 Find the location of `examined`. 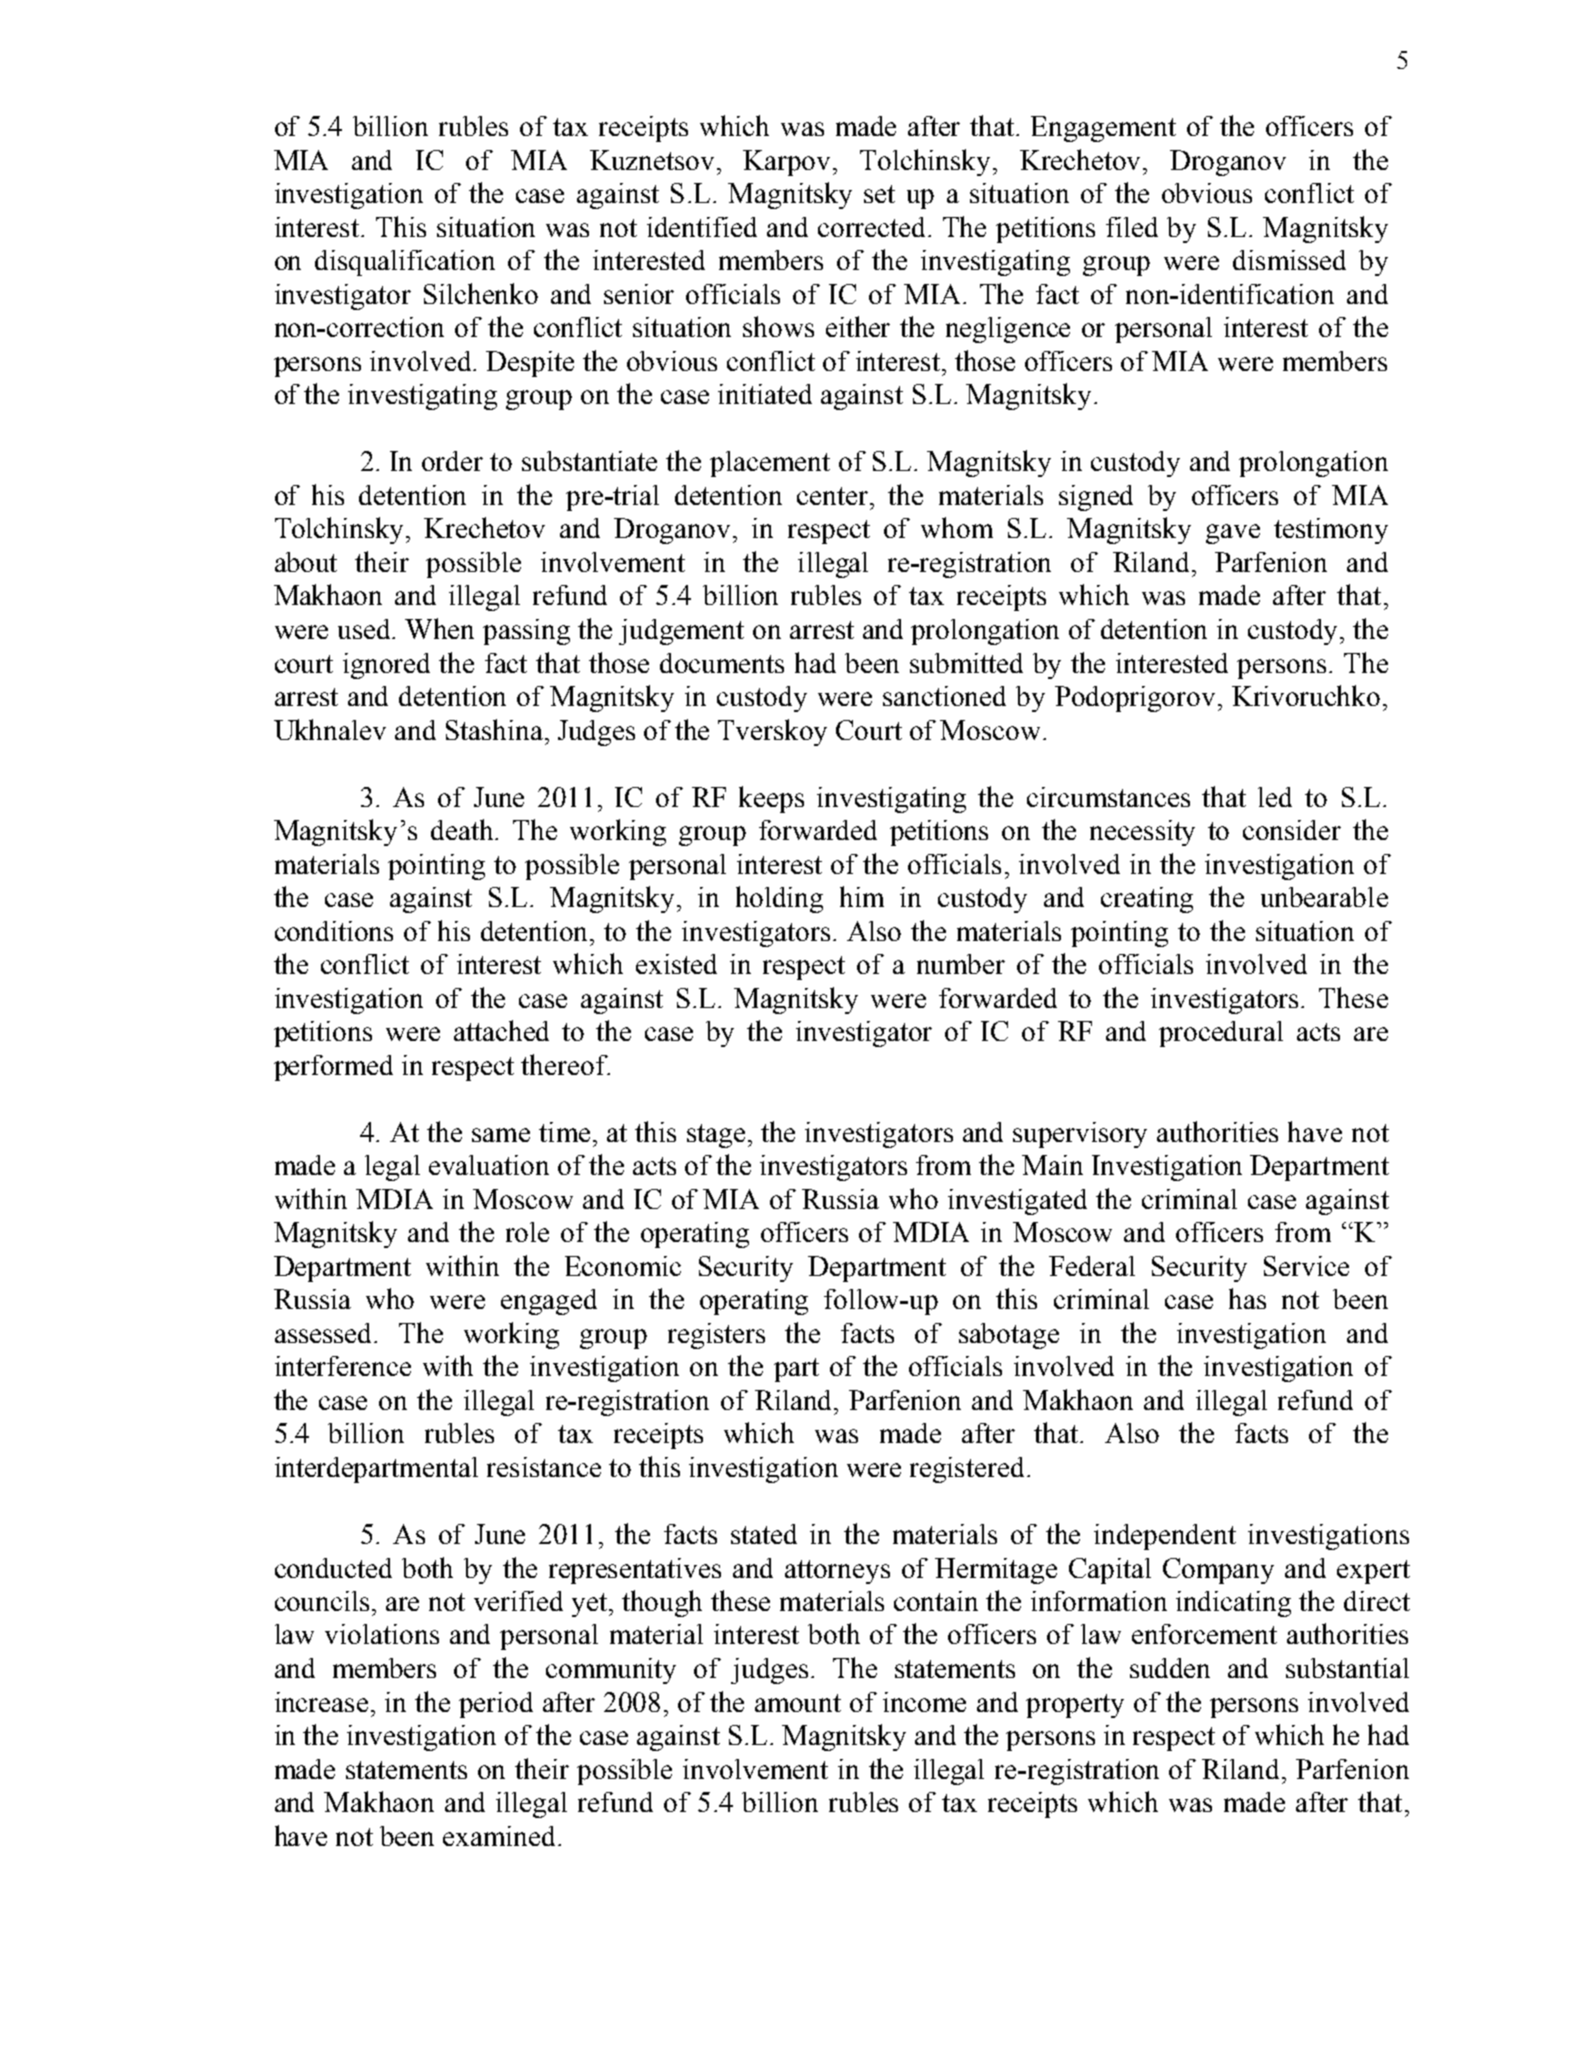

examined is located at coordinates (501, 1836).
